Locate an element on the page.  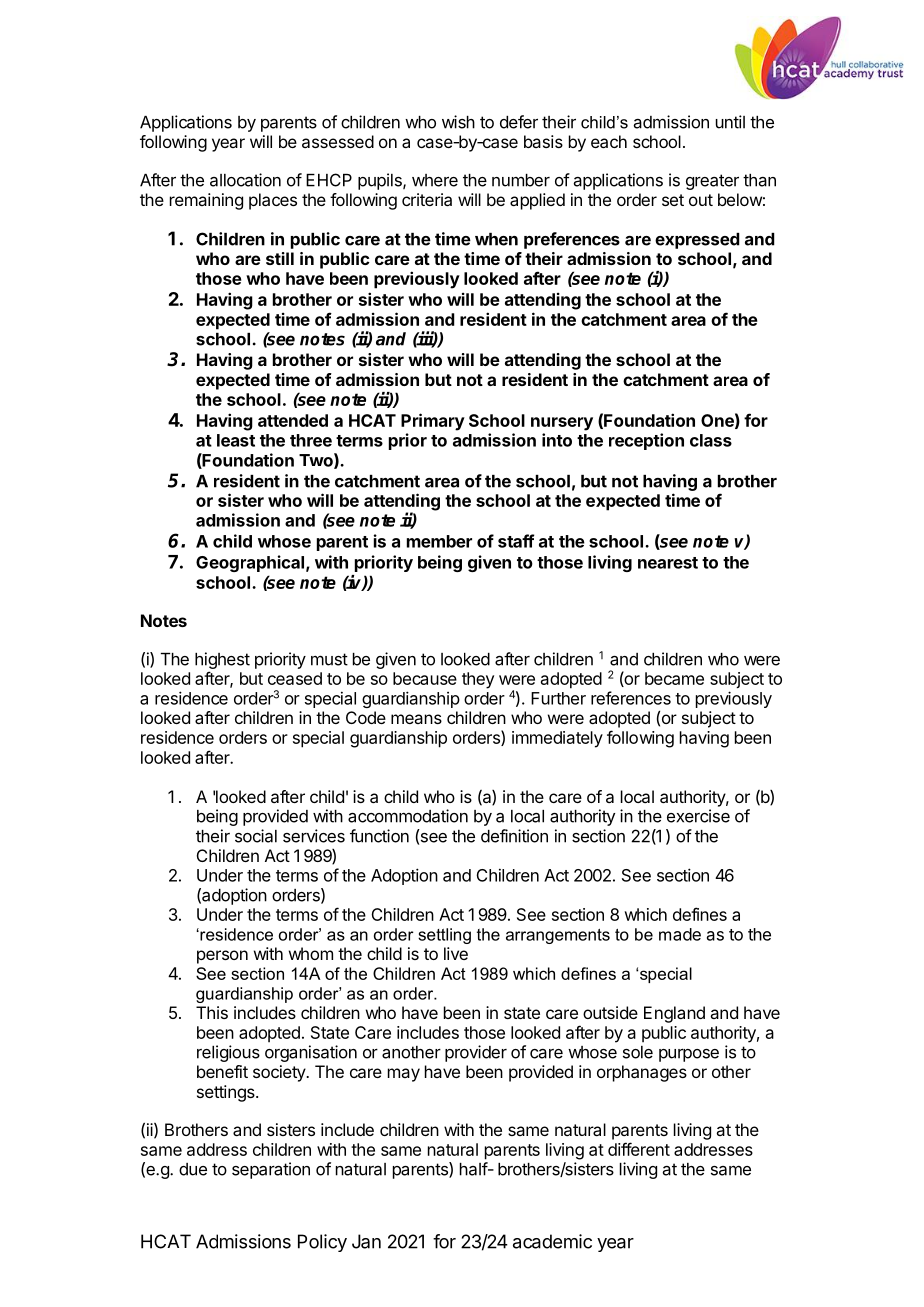
wish is located at coordinates (458, 122).
